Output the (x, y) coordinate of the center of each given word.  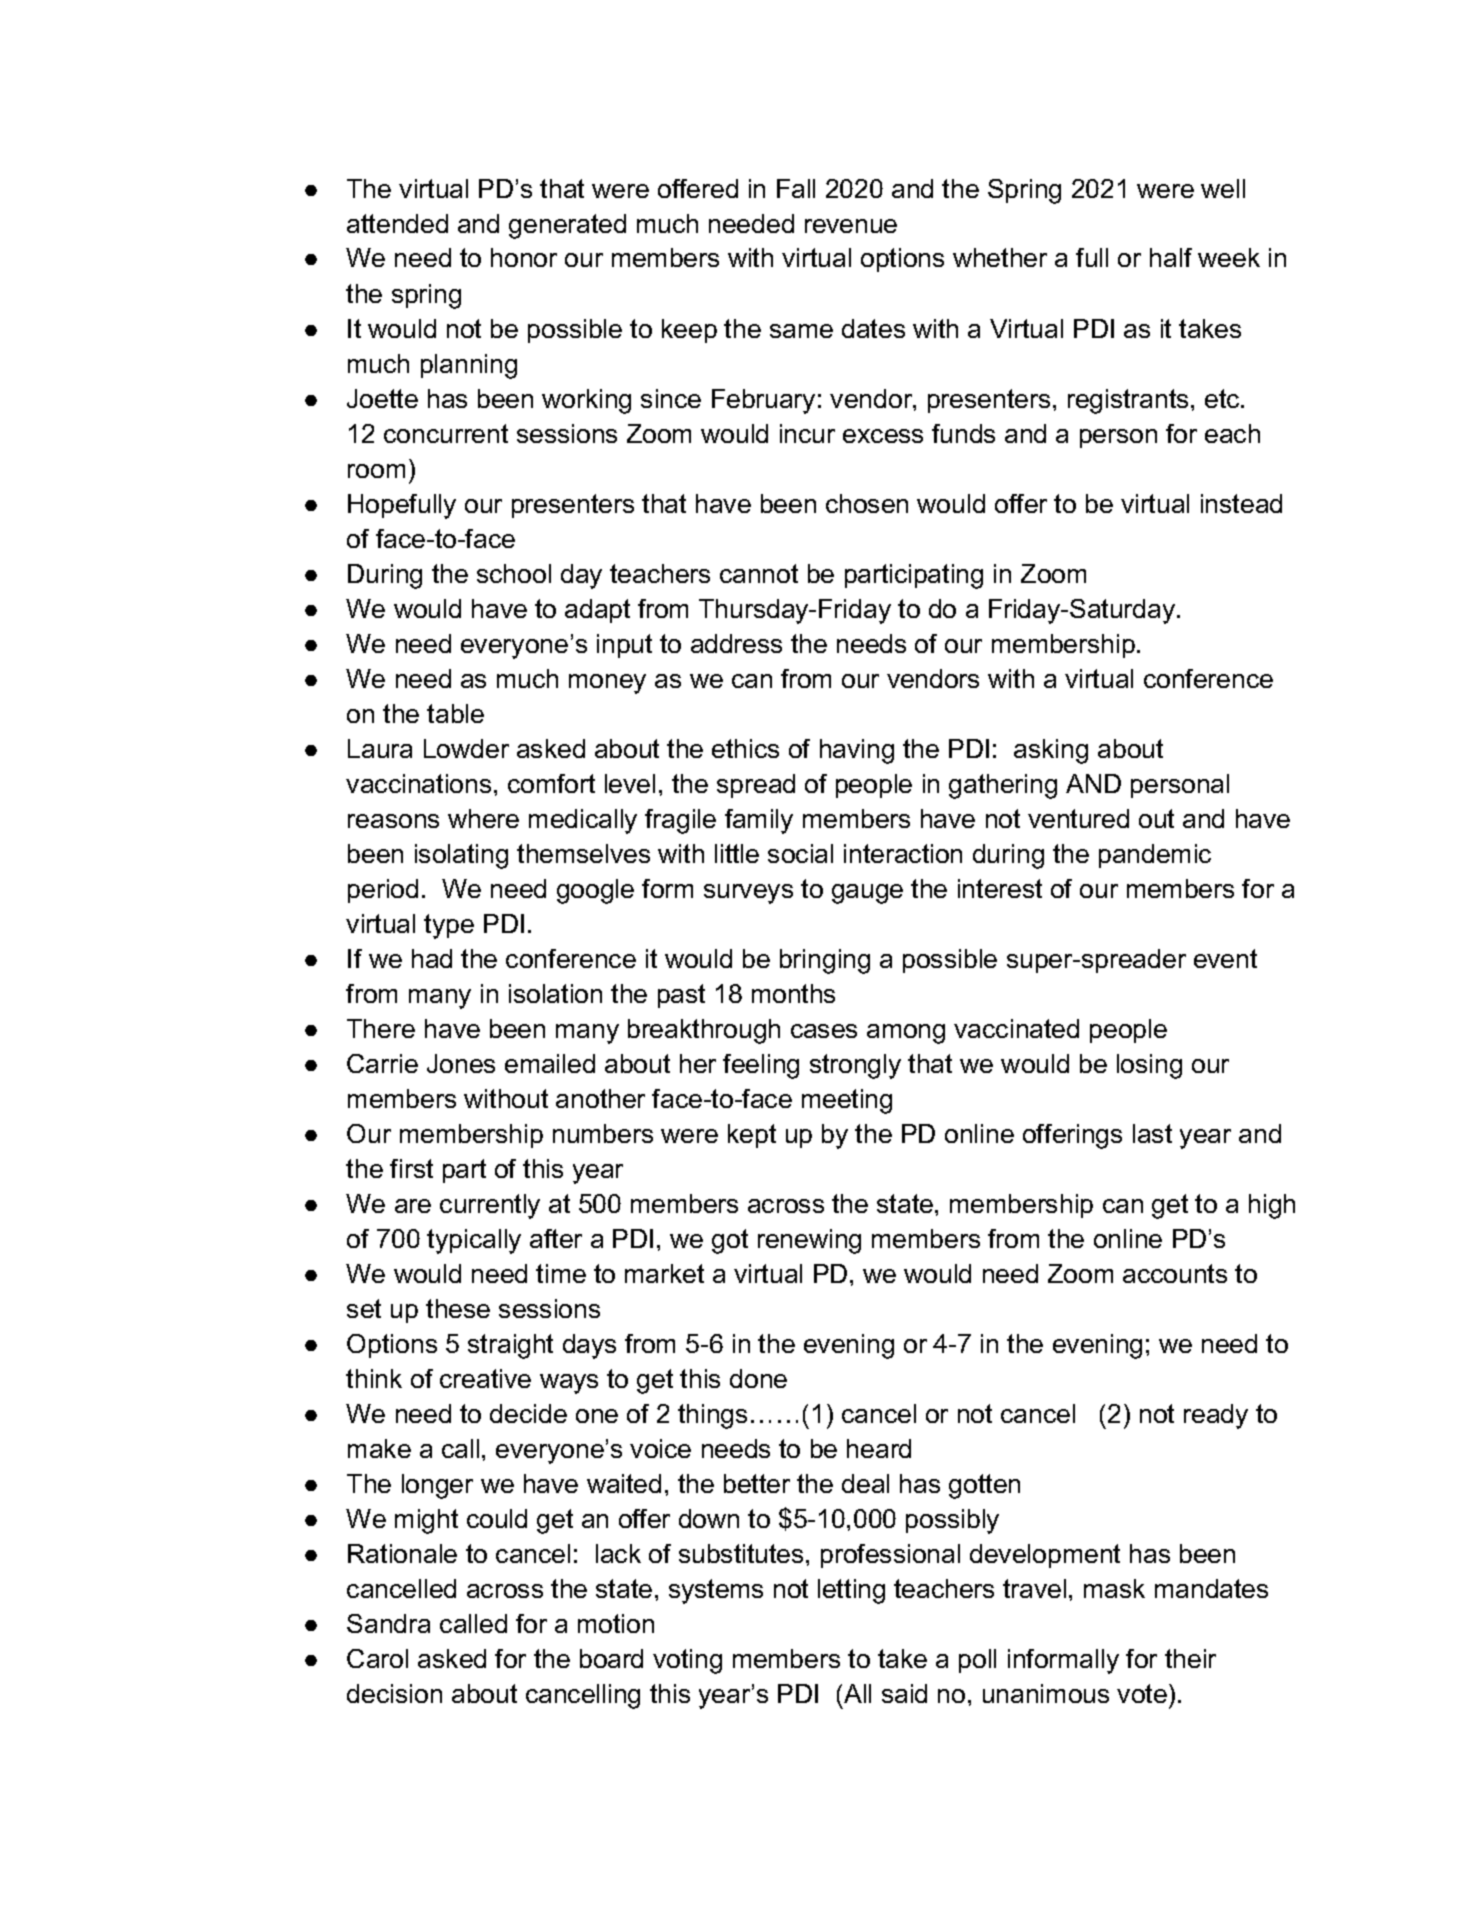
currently (490, 1206)
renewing (809, 1241)
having (857, 751)
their (1190, 1658)
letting (851, 1591)
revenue (851, 226)
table (455, 713)
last (1152, 1133)
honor (524, 257)
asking (1051, 751)
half (1171, 257)
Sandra (388, 1623)
